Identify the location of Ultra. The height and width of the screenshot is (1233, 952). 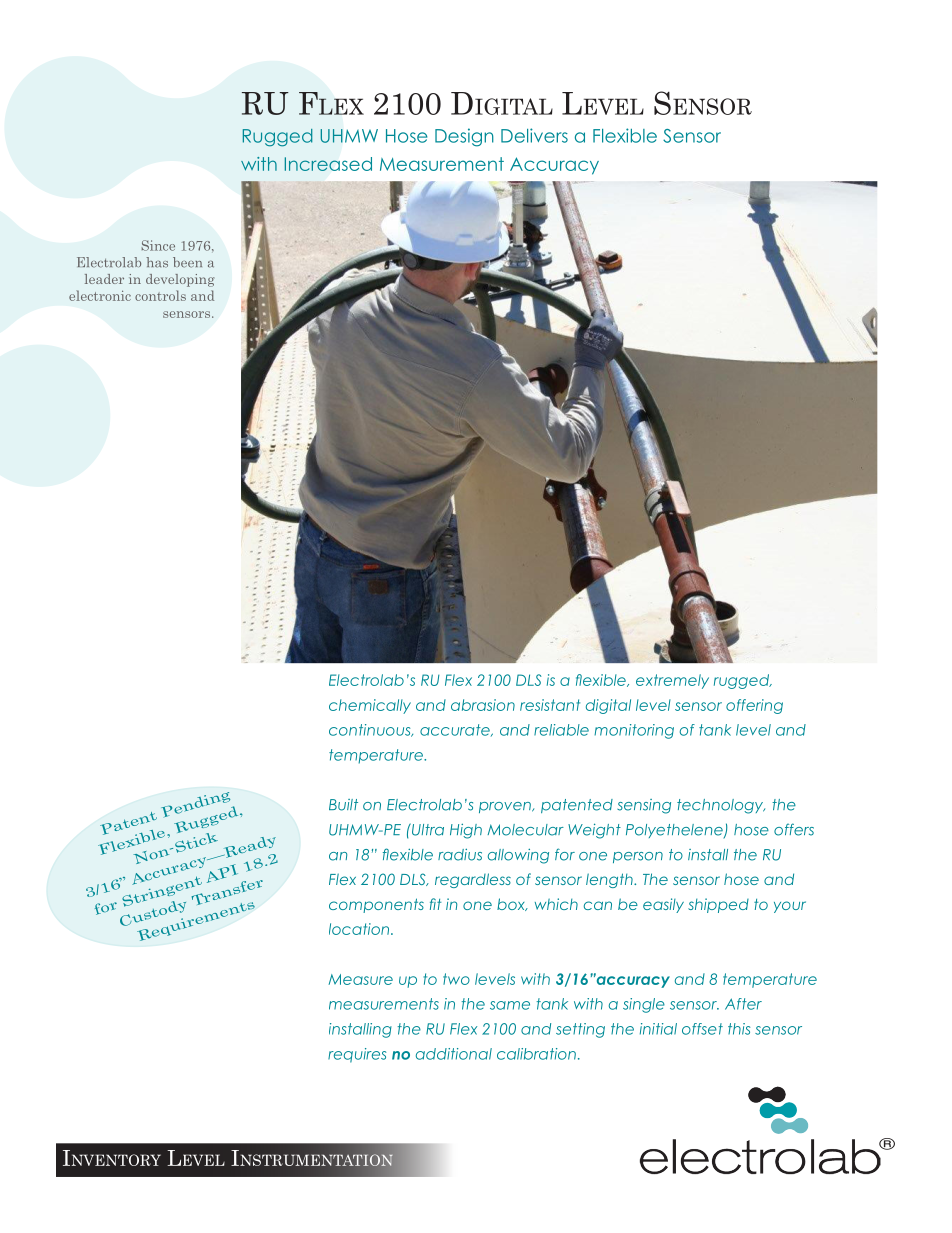
(427, 829).
